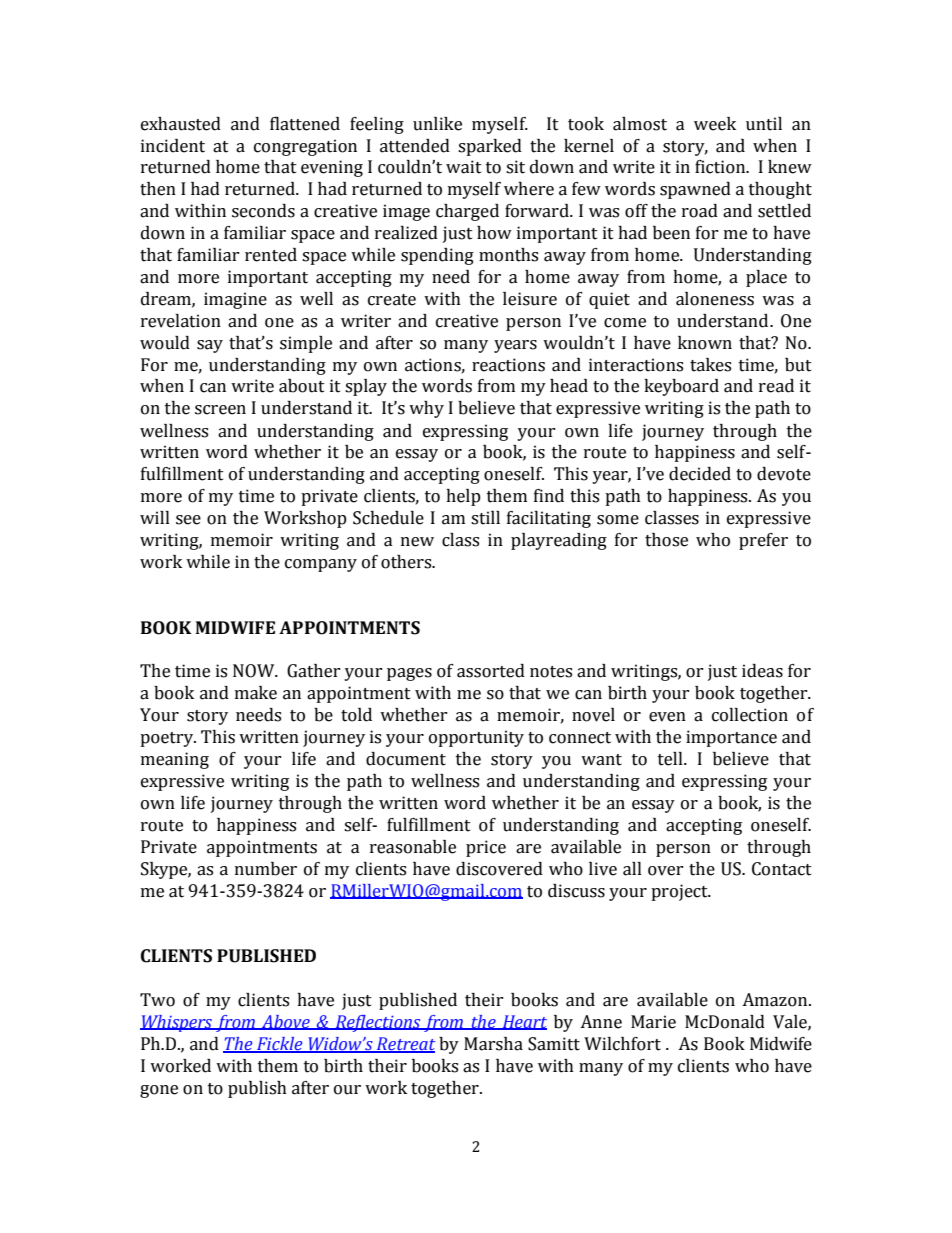 The image size is (952, 1233). I want to click on number, so click(266, 869).
